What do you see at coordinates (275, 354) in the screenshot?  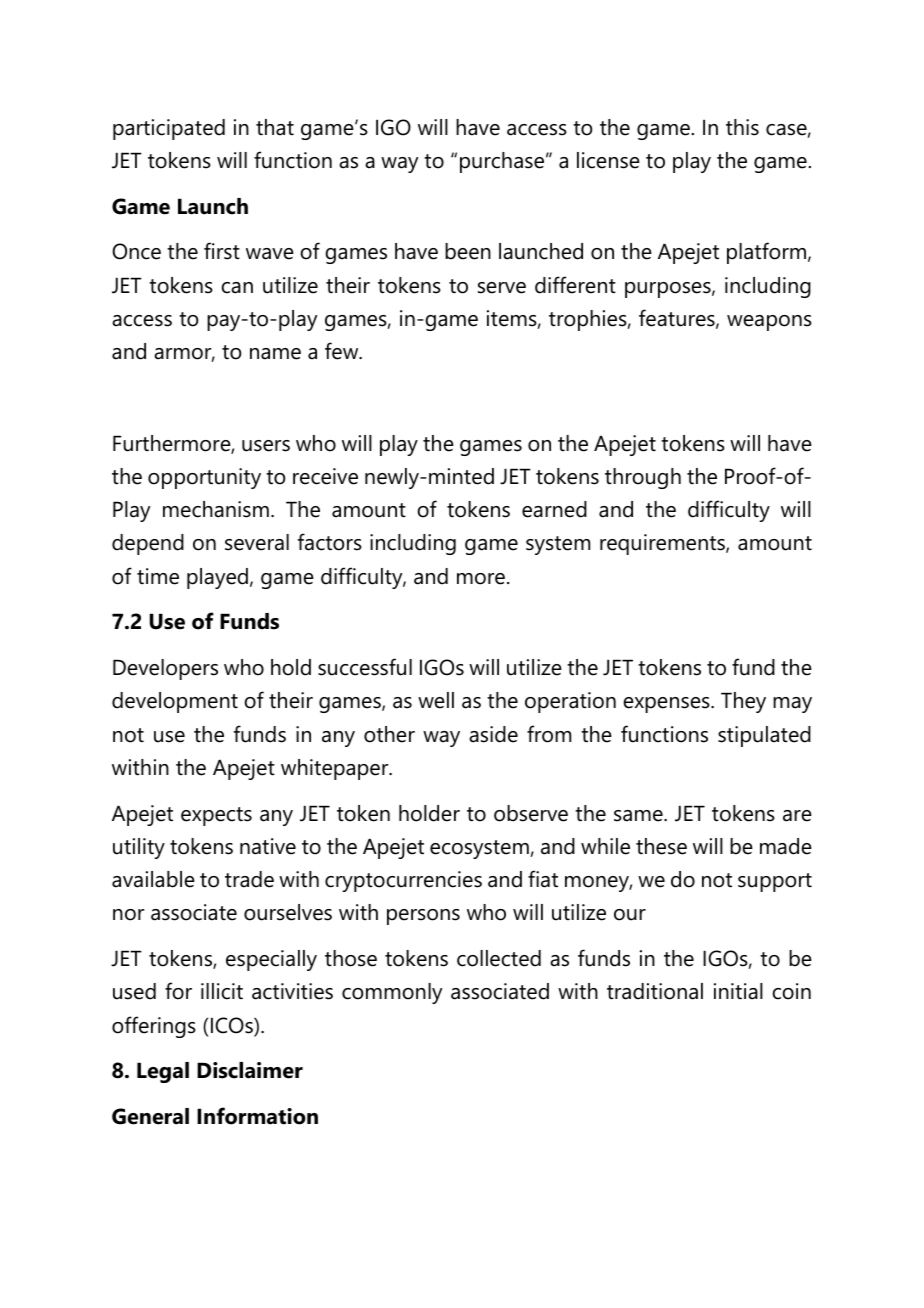 I see `name` at bounding box center [275, 354].
